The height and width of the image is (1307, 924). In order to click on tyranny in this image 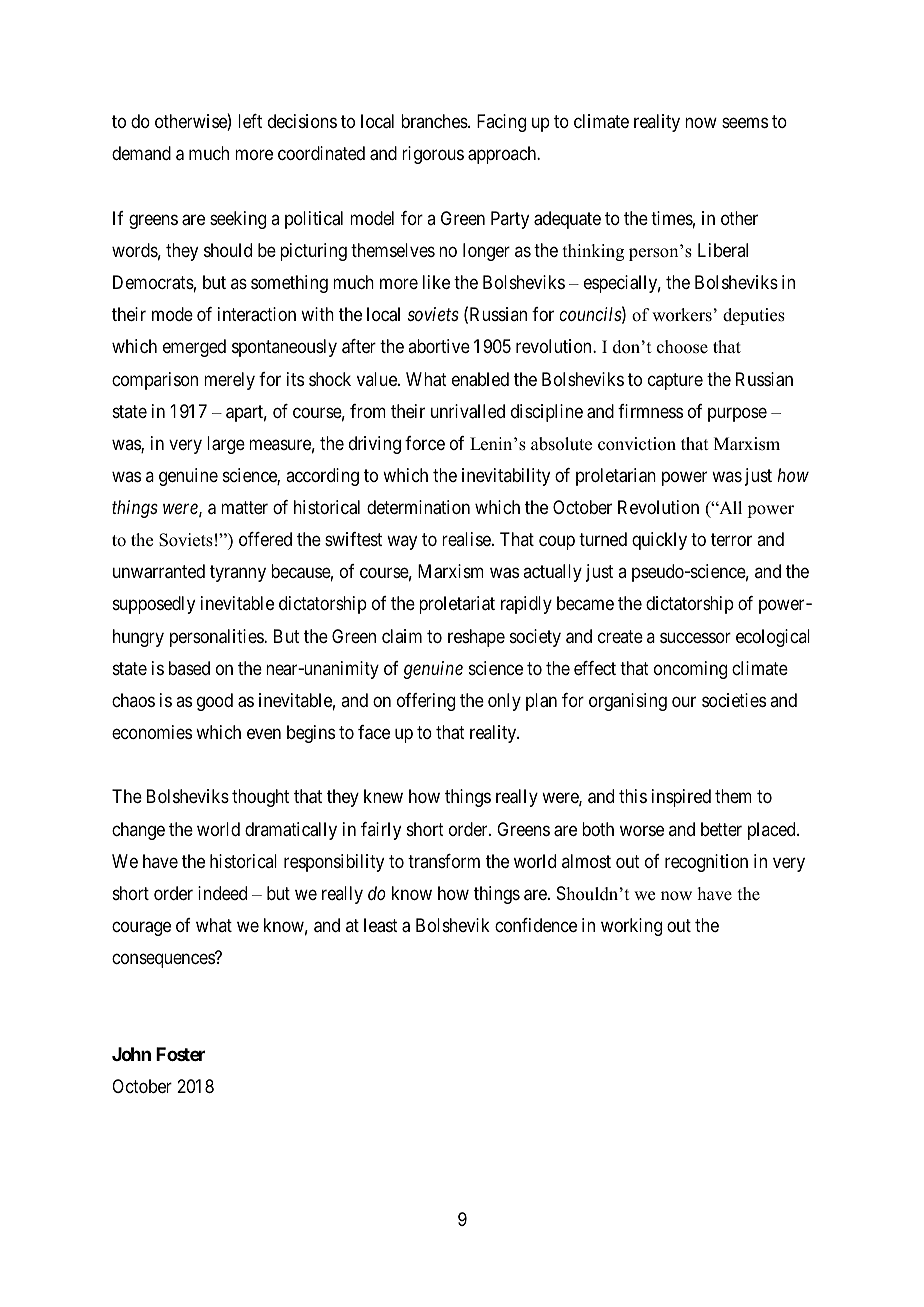, I will do `click(238, 574)`.
